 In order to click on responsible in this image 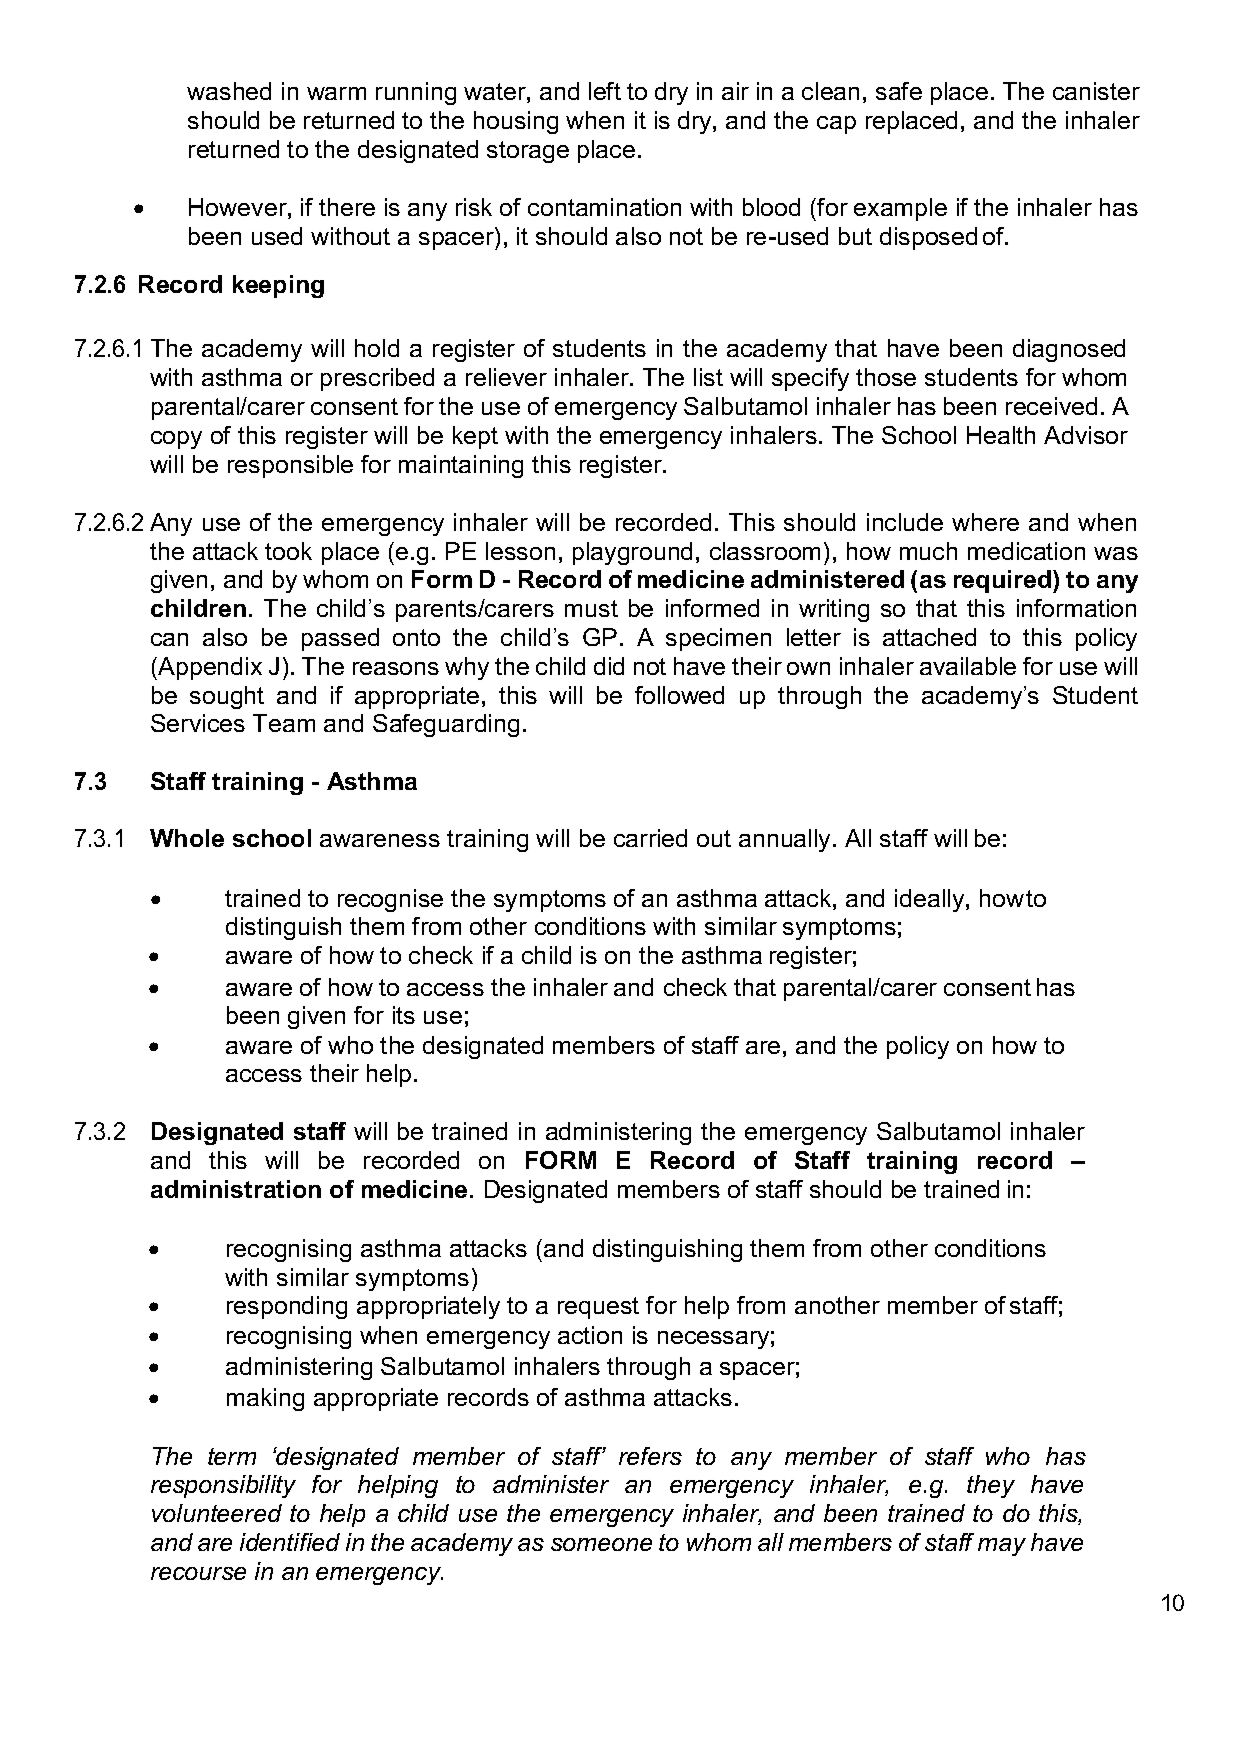, I will do `click(290, 466)`.
